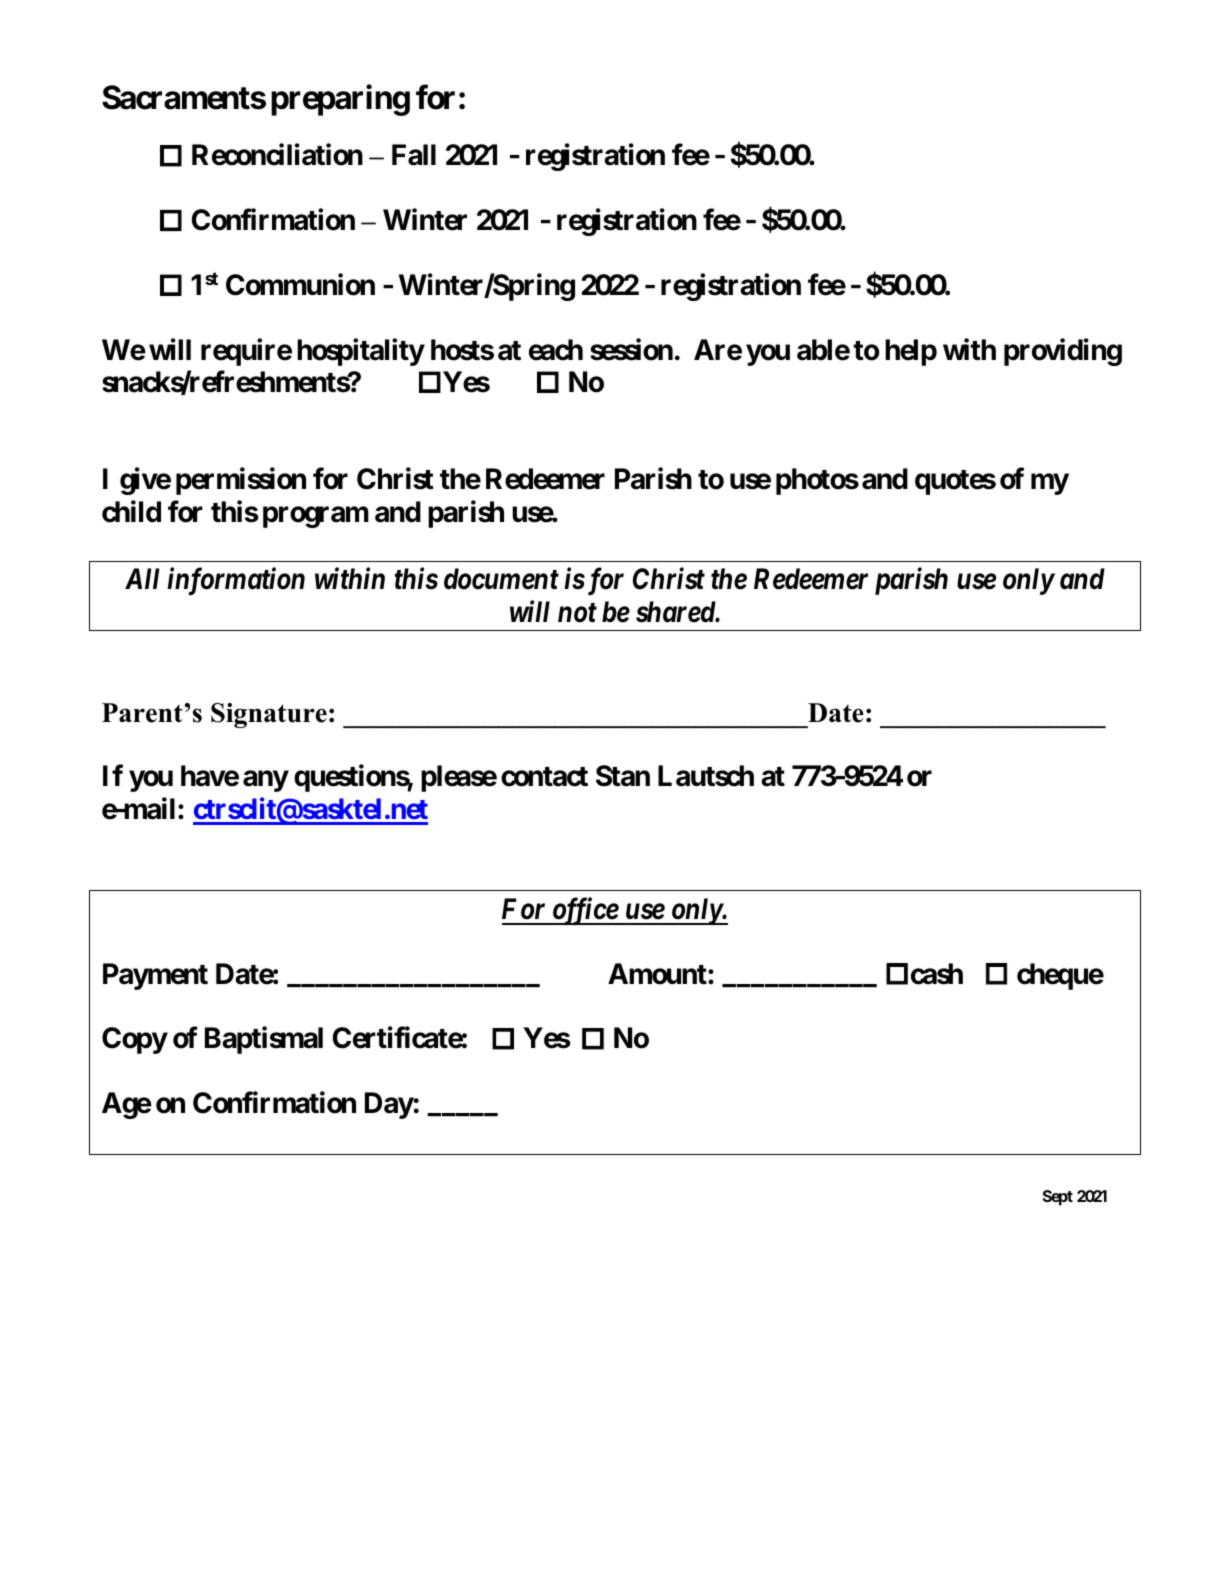 The height and width of the document is (1592, 1230). What do you see at coordinates (556, 350) in the document?
I see `each` at bounding box center [556, 350].
